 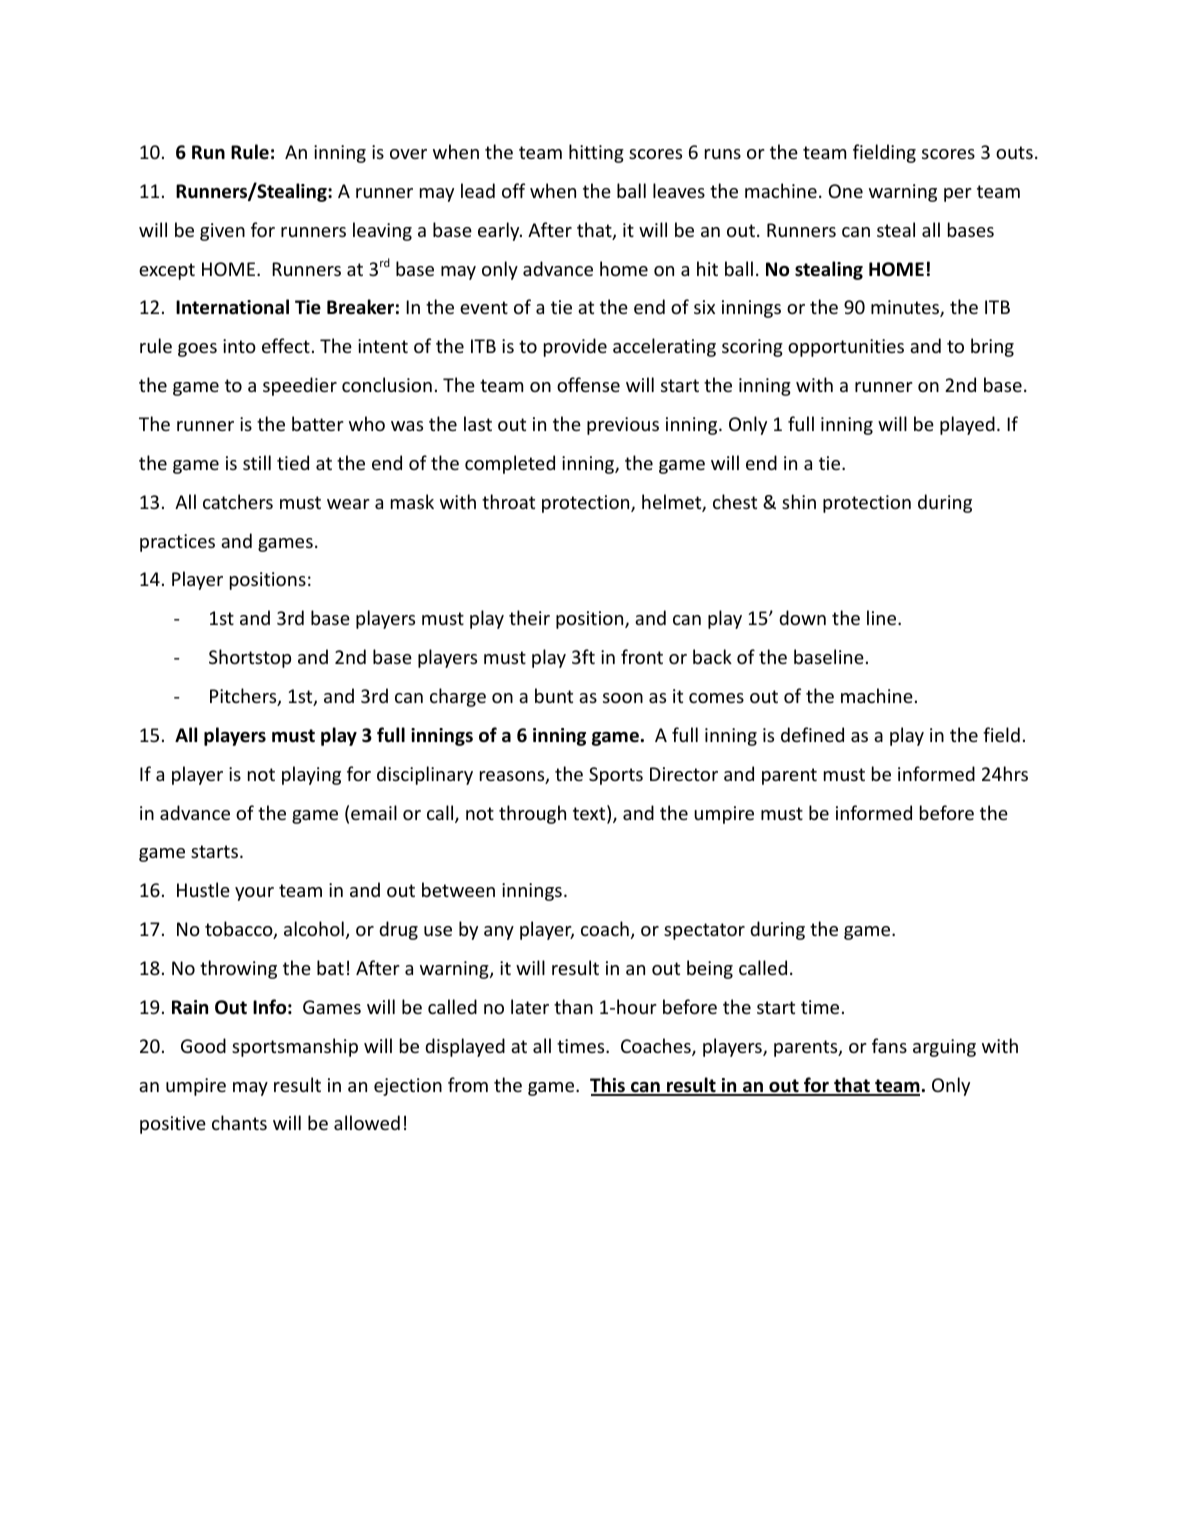 What do you see at coordinates (508, 501) in the screenshot?
I see `throat` at bounding box center [508, 501].
